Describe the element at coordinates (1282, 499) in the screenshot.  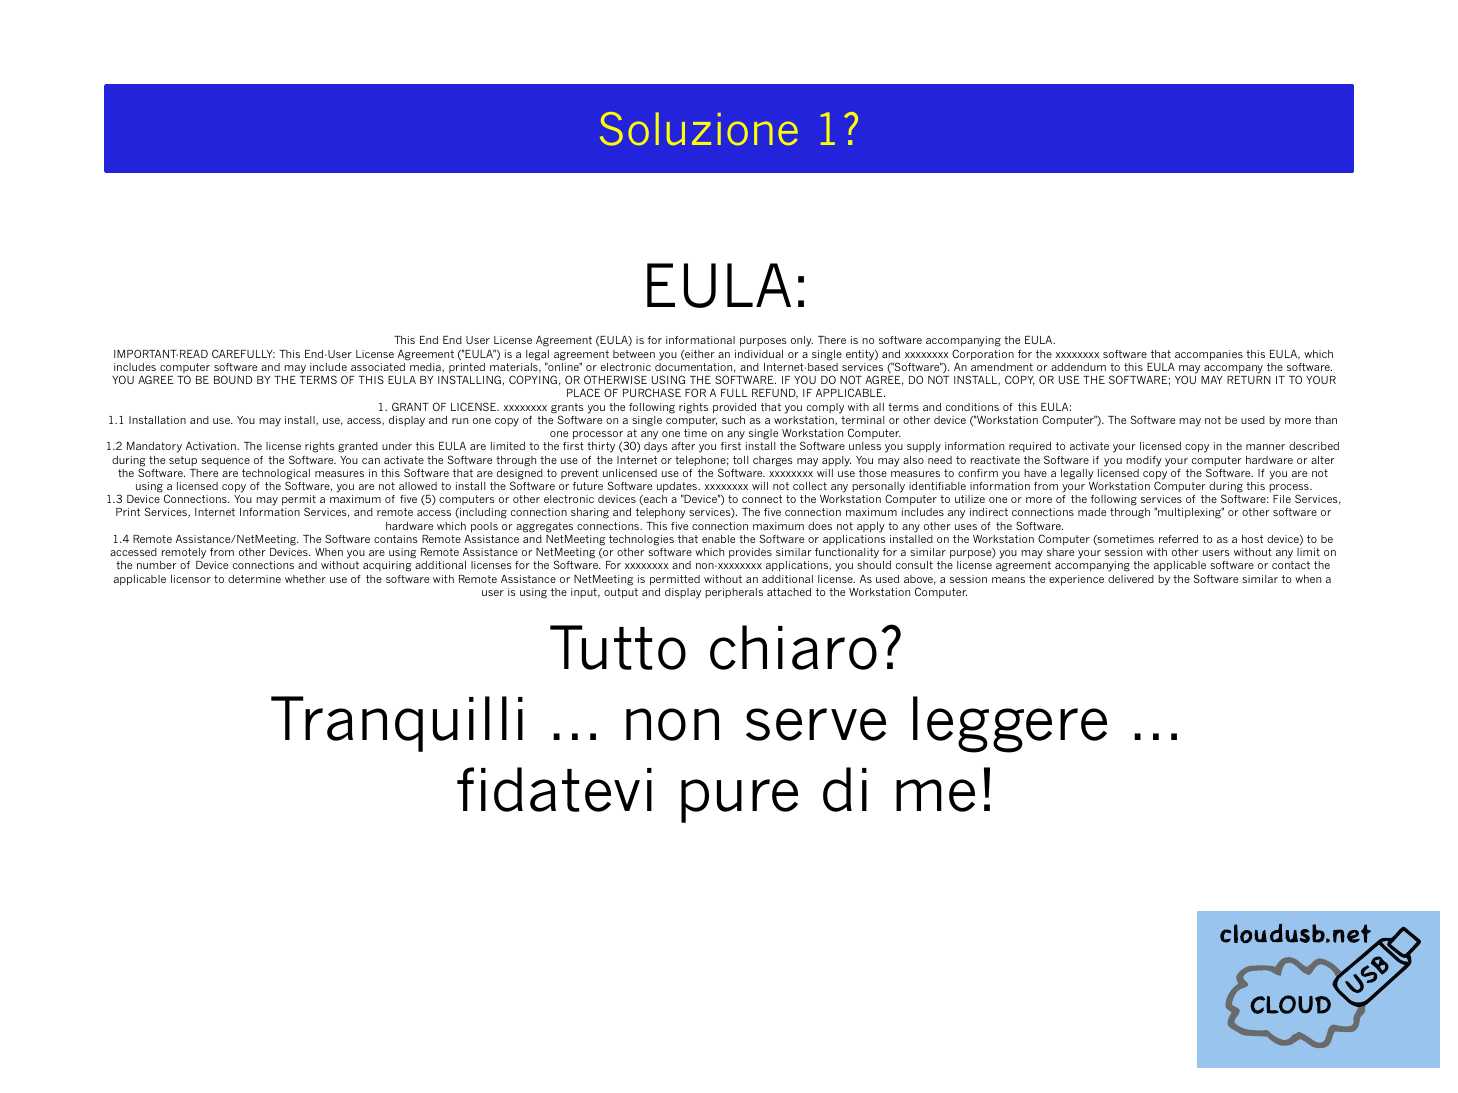
I see `File` at that location.
